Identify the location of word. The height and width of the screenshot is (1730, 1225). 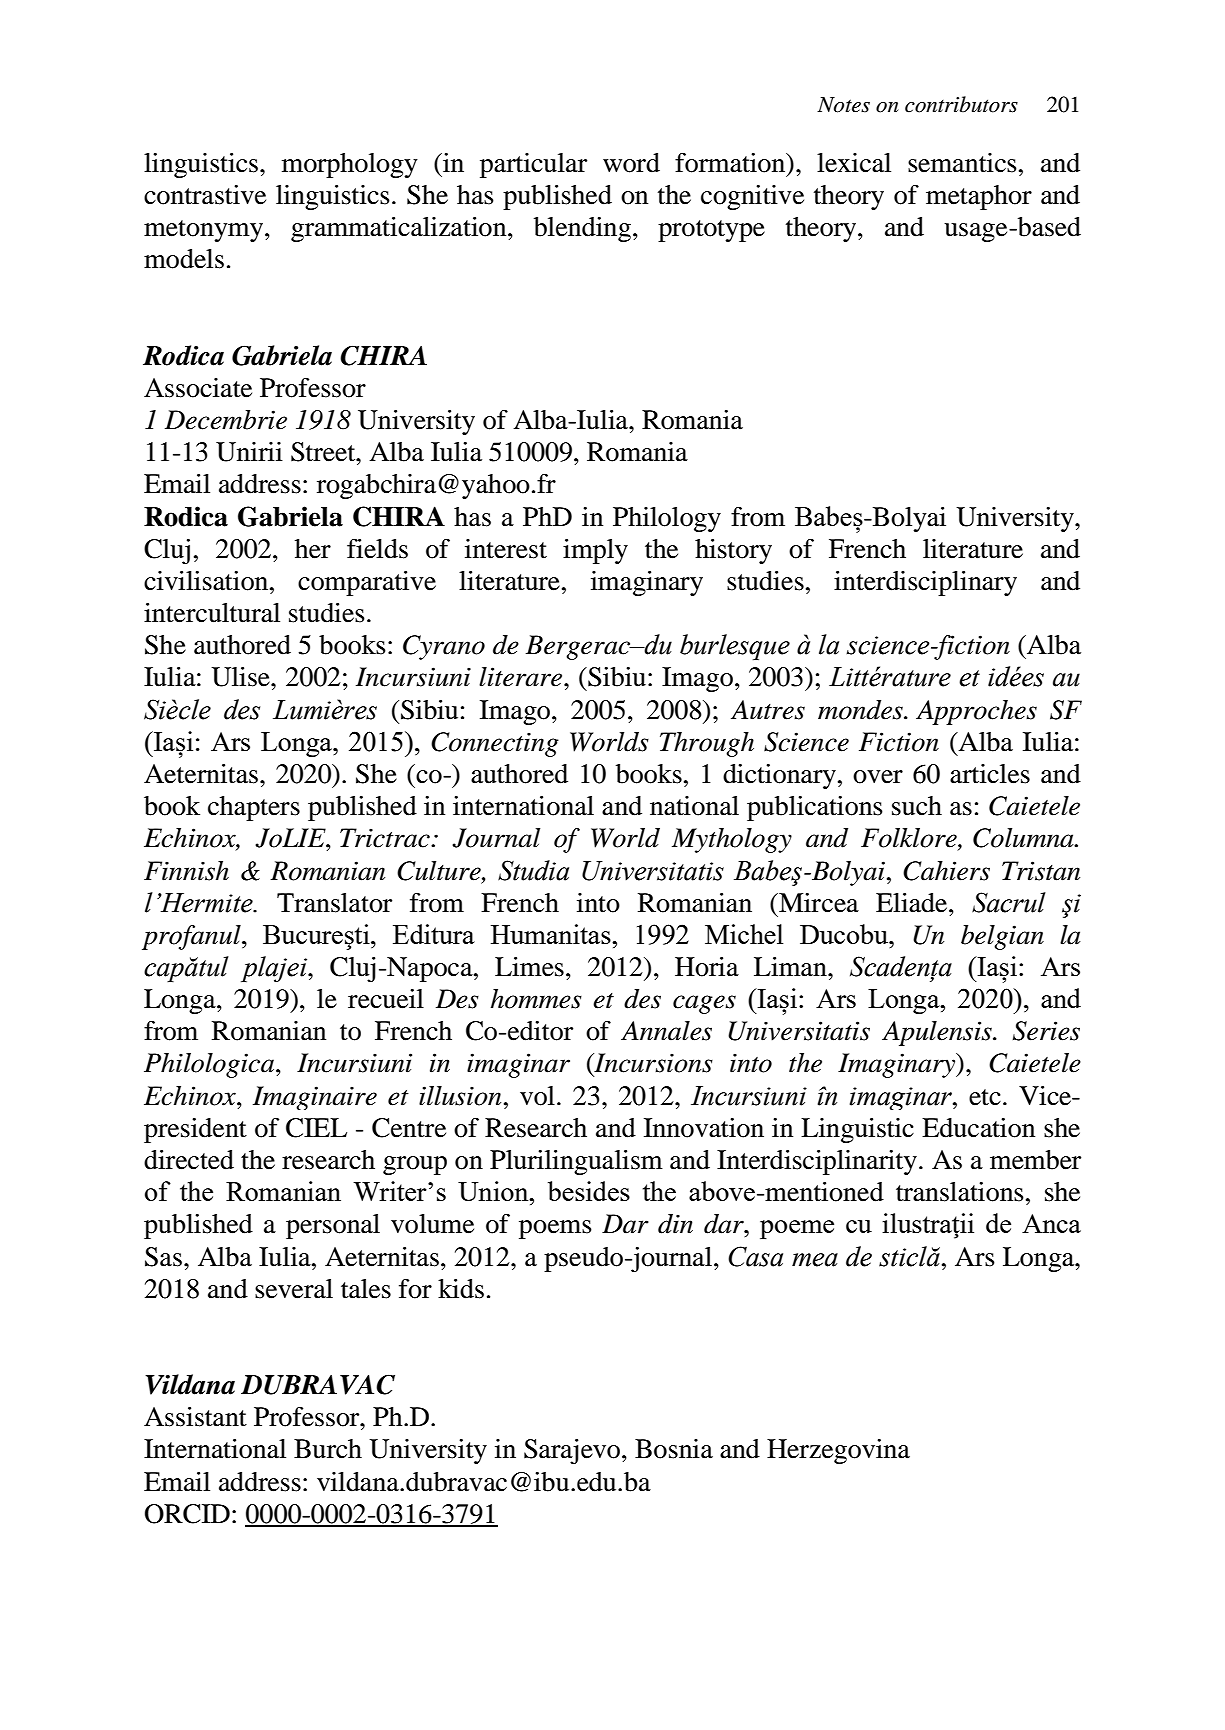
(631, 163).
